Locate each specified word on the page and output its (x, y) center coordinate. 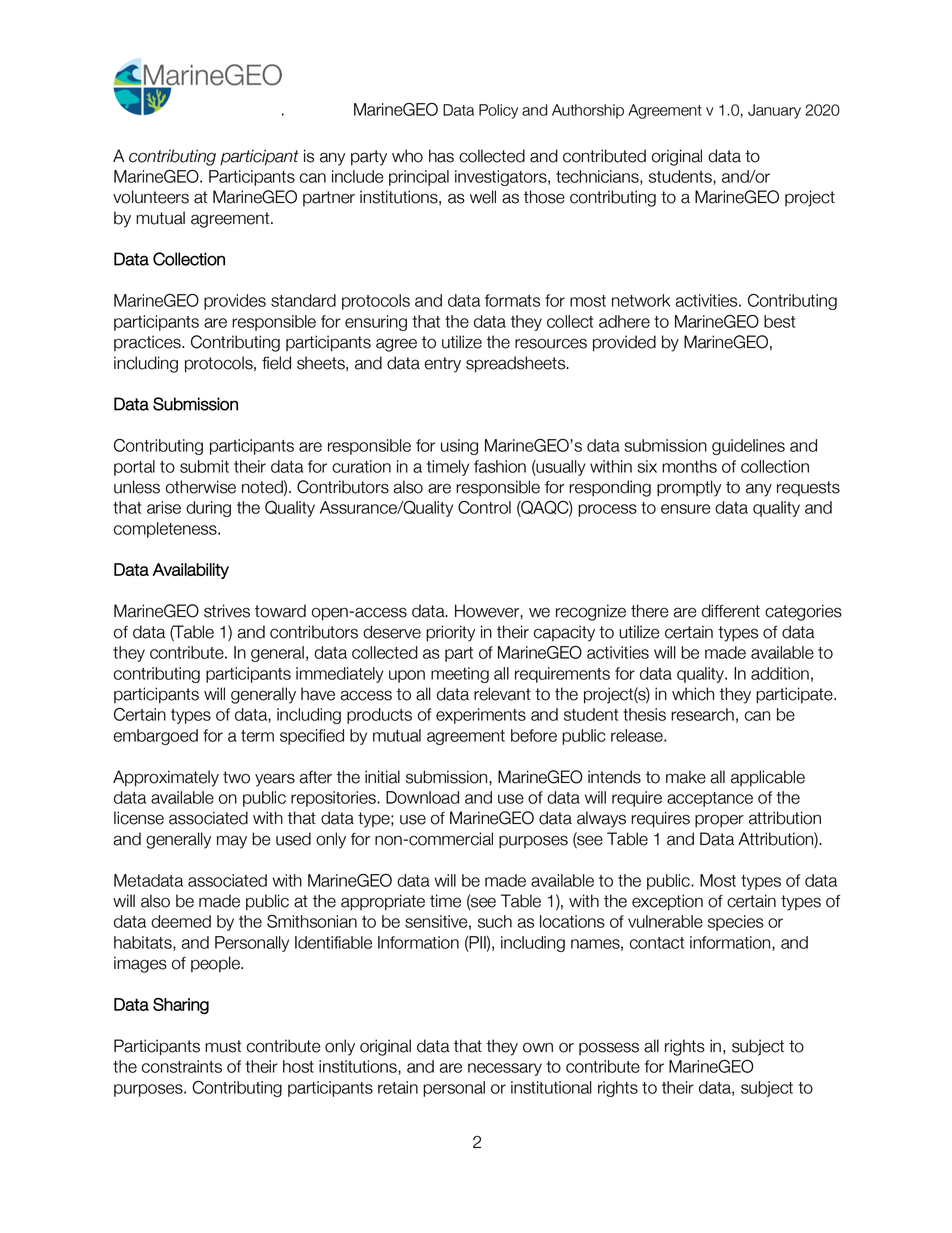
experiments (481, 716)
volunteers (151, 197)
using (459, 447)
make (686, 777)
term (257, 736)
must (223, 1046)
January (774, 111)
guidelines (748, 447)
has (441, 156)
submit (204, 466)
